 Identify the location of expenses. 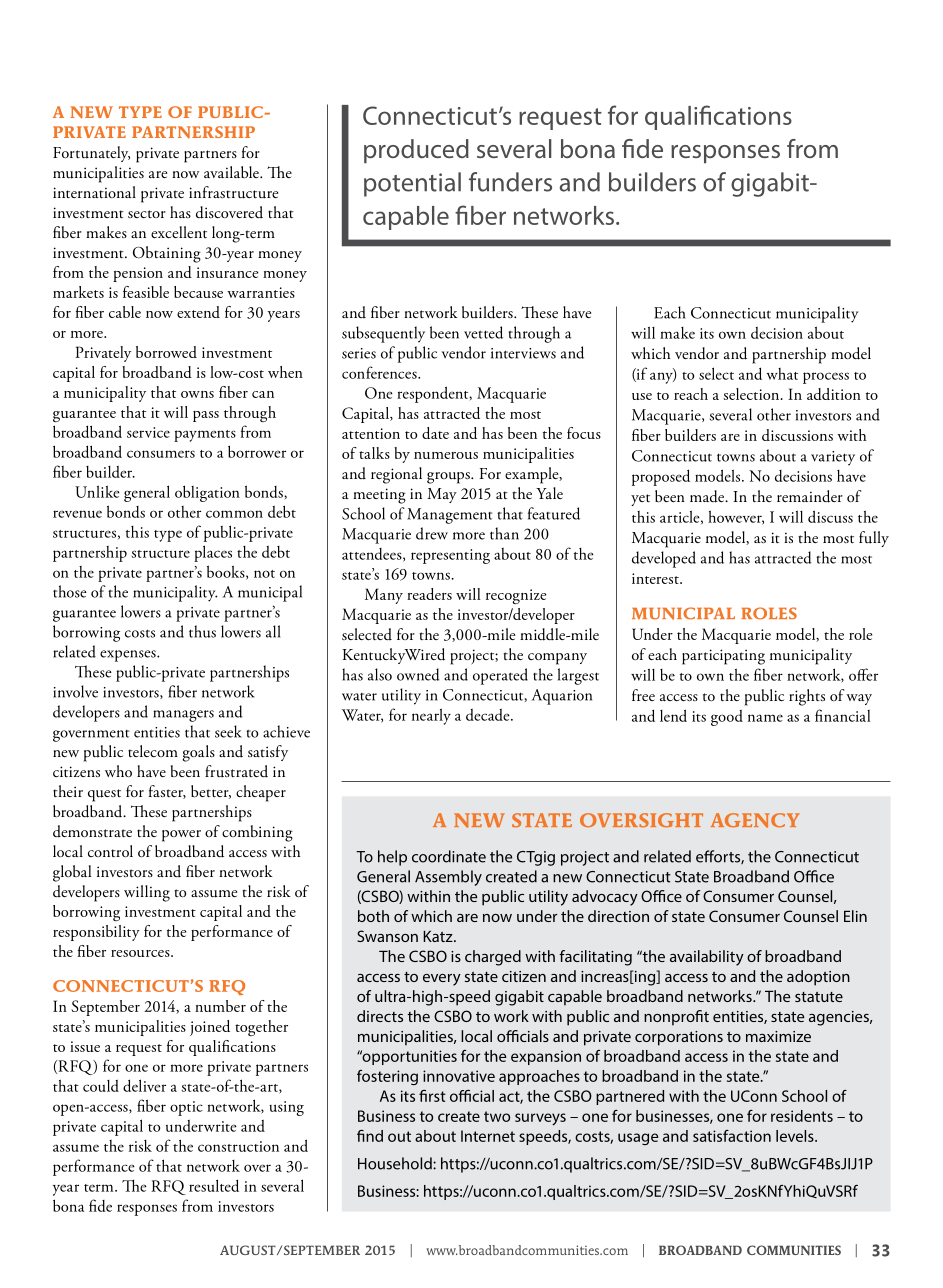
(129, 656).
